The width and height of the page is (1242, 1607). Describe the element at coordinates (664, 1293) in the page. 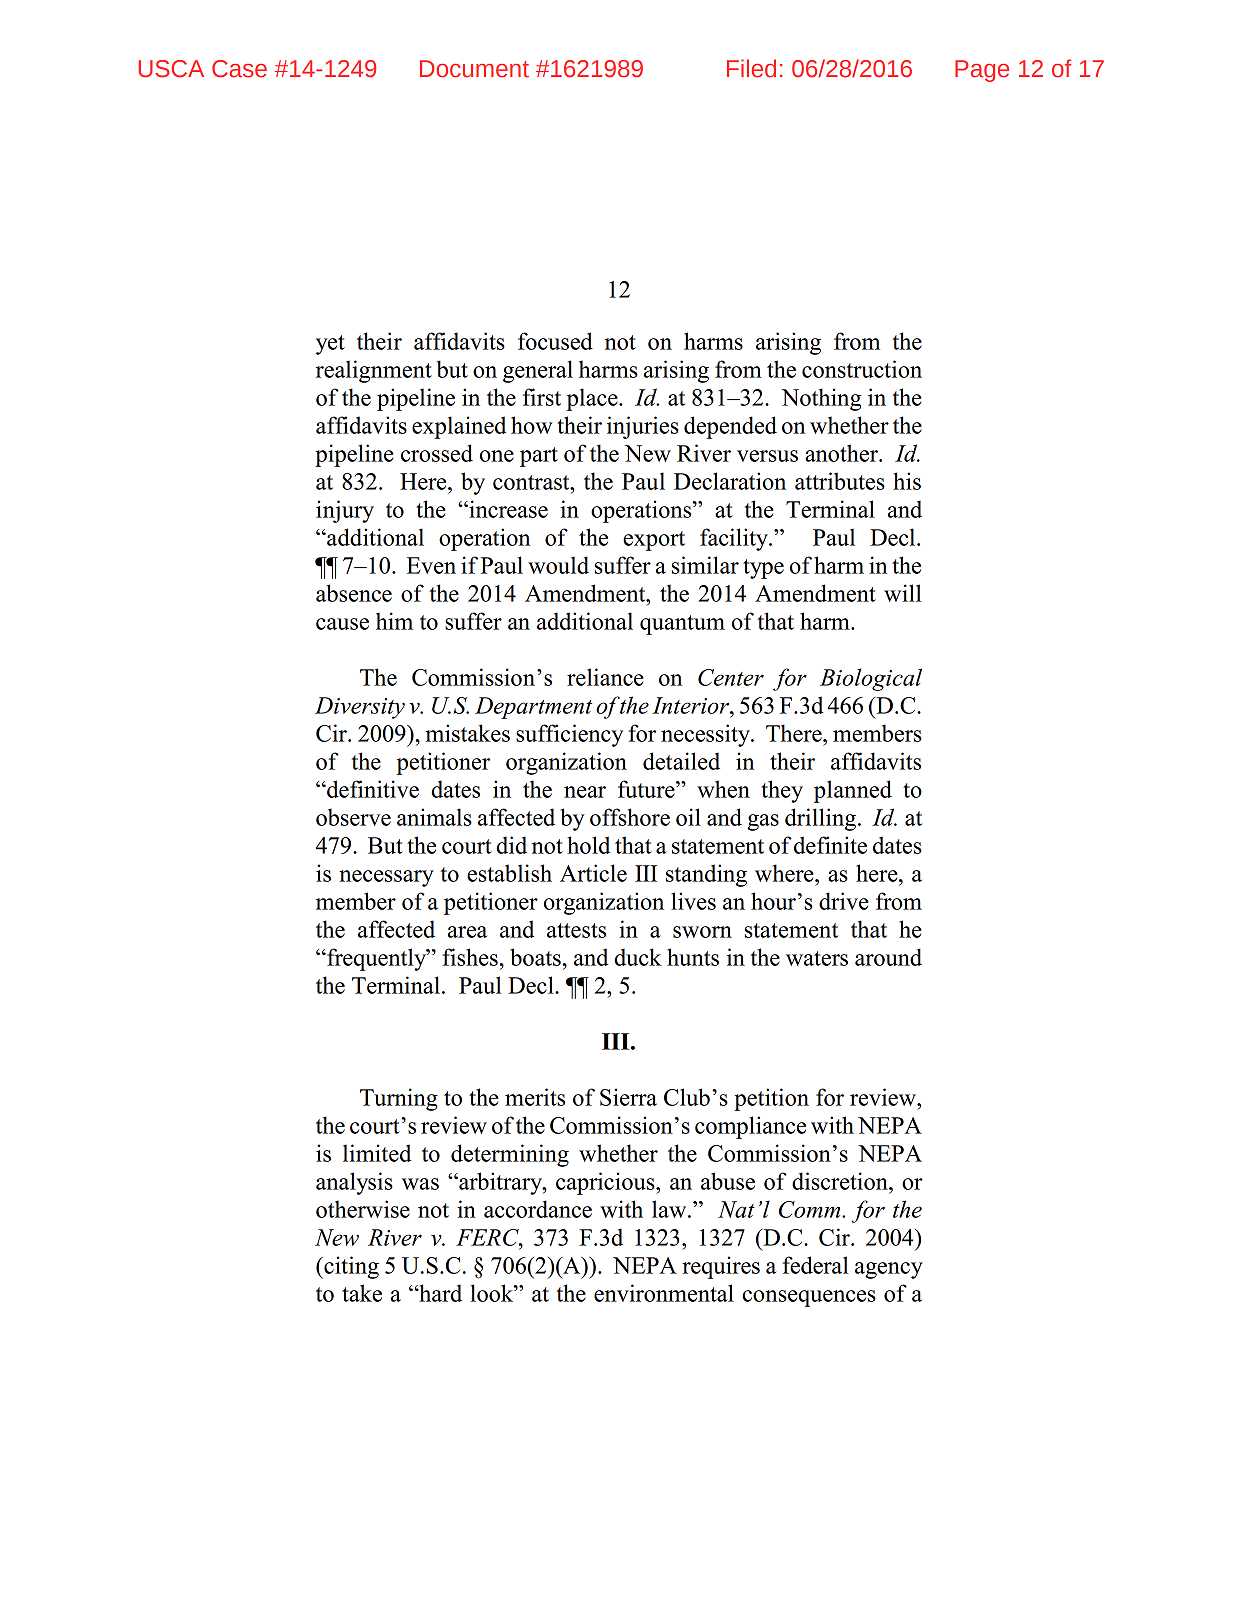

I see `environmental` at that location.
